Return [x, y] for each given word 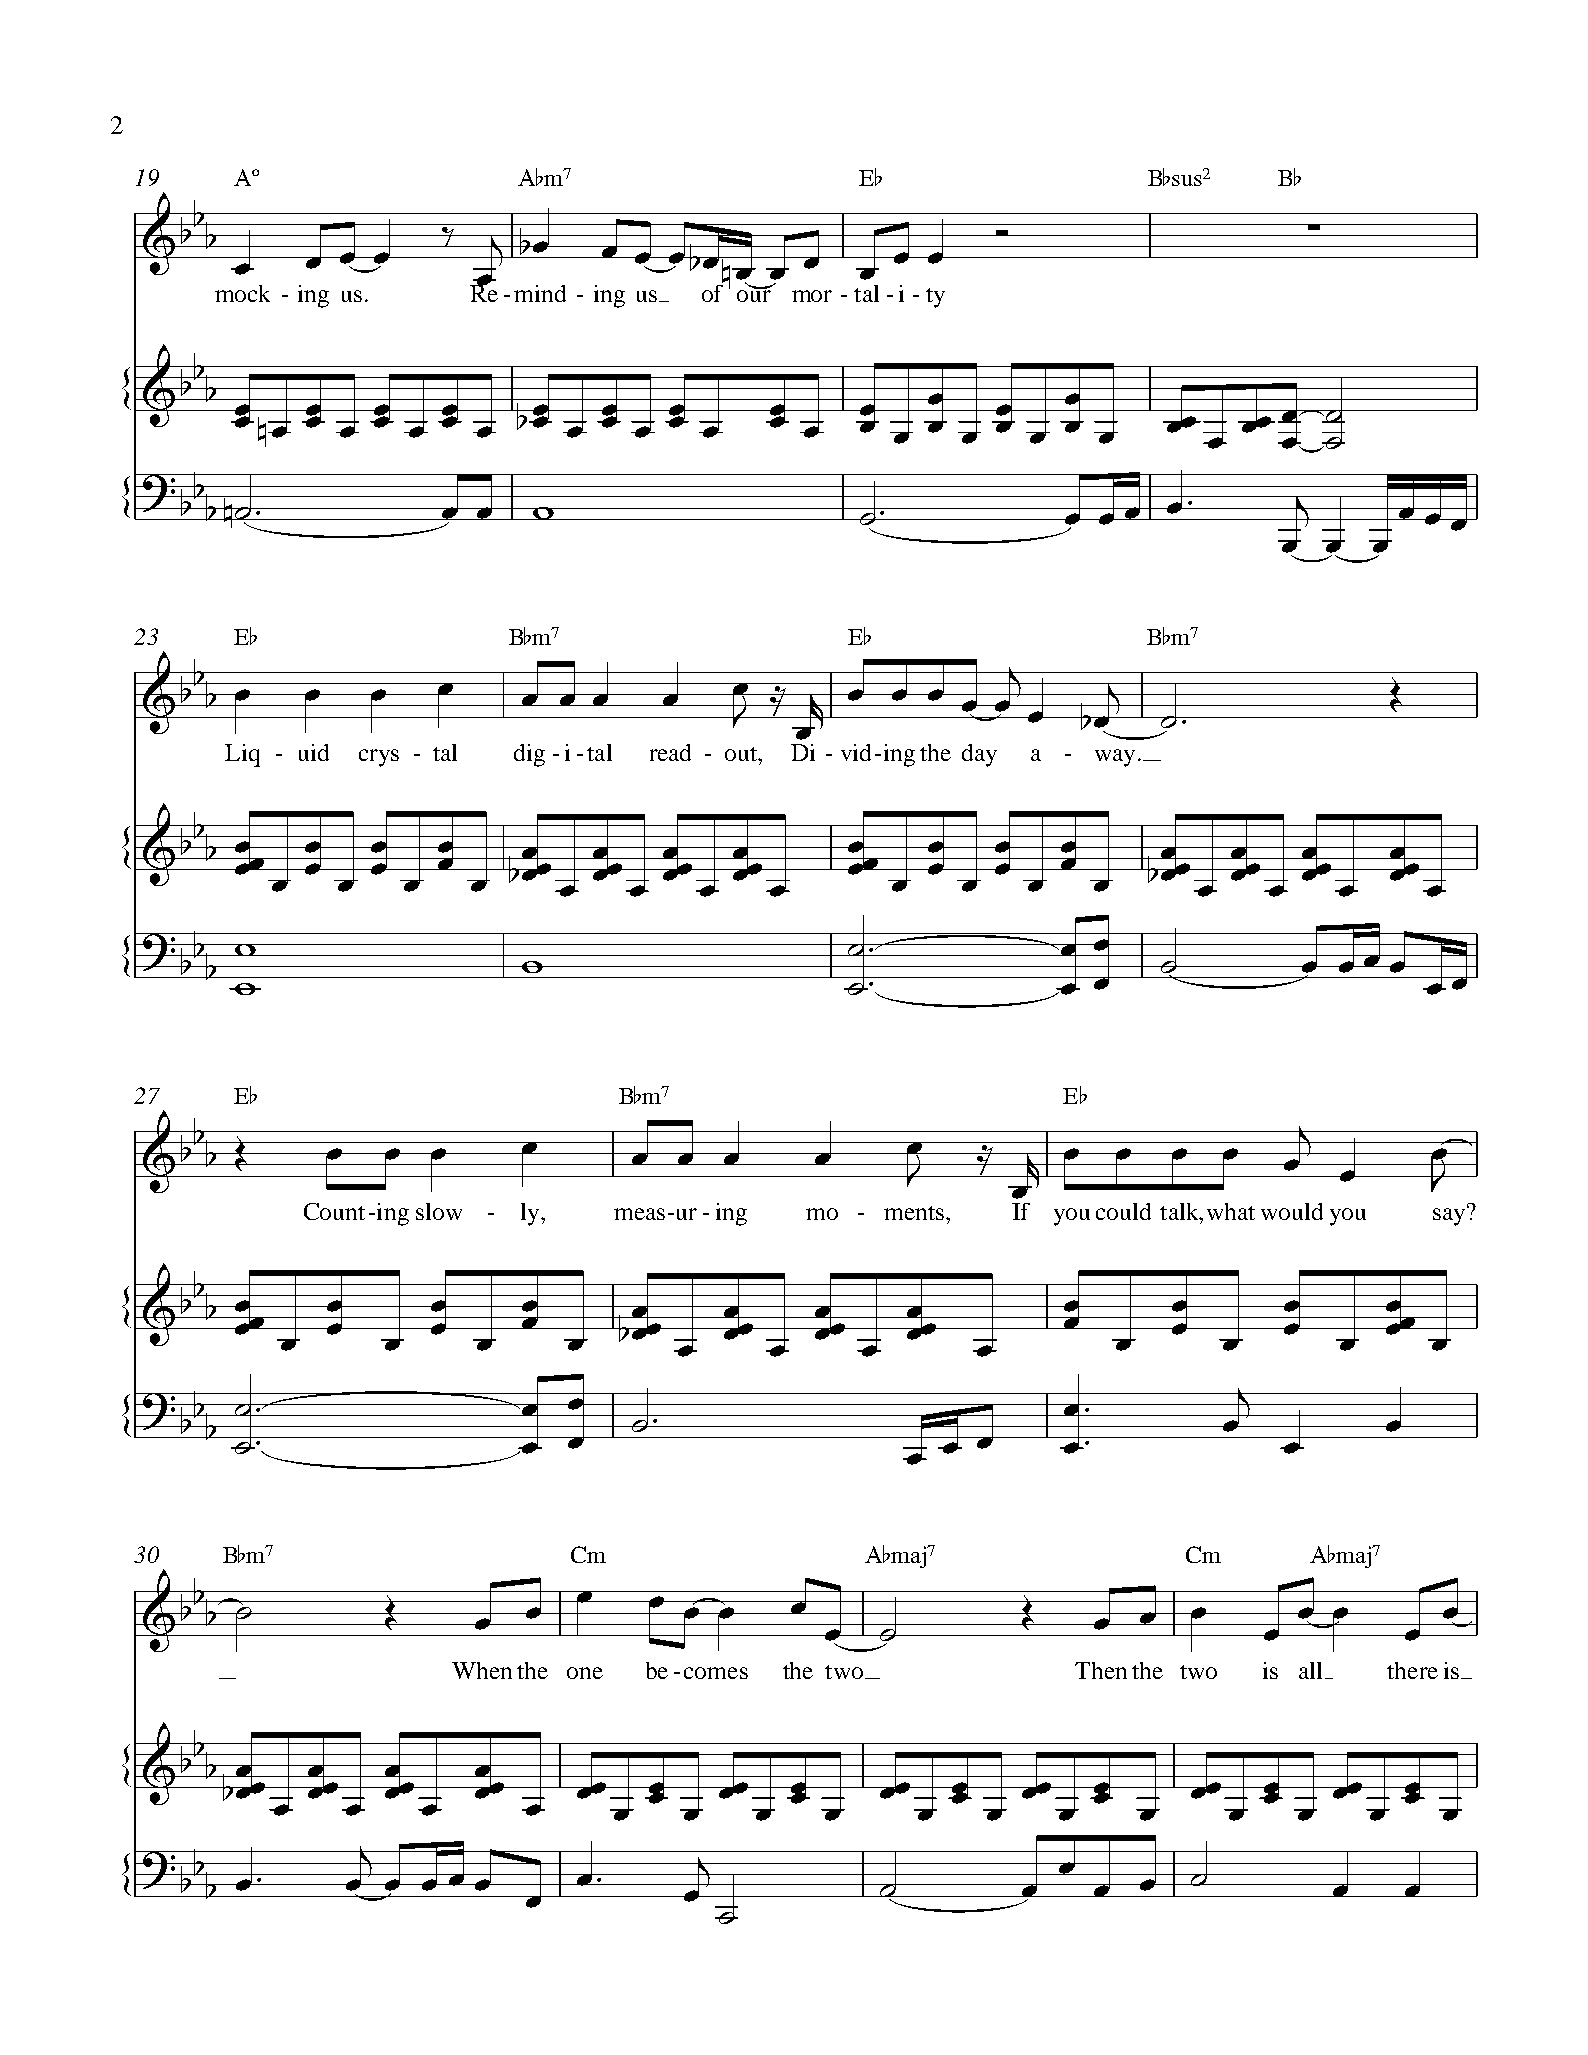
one [585, 1673]
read [670, 752]
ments [915, 1213]
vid [856, 752]
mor [812, 296]
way [1115, 758]
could [1123, 1211]
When [482, 1670]
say [1449, 1217]
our [754, 294]
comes [716, 1673]
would [1292, 1211]
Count [334, 1211]
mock [242, 293]
